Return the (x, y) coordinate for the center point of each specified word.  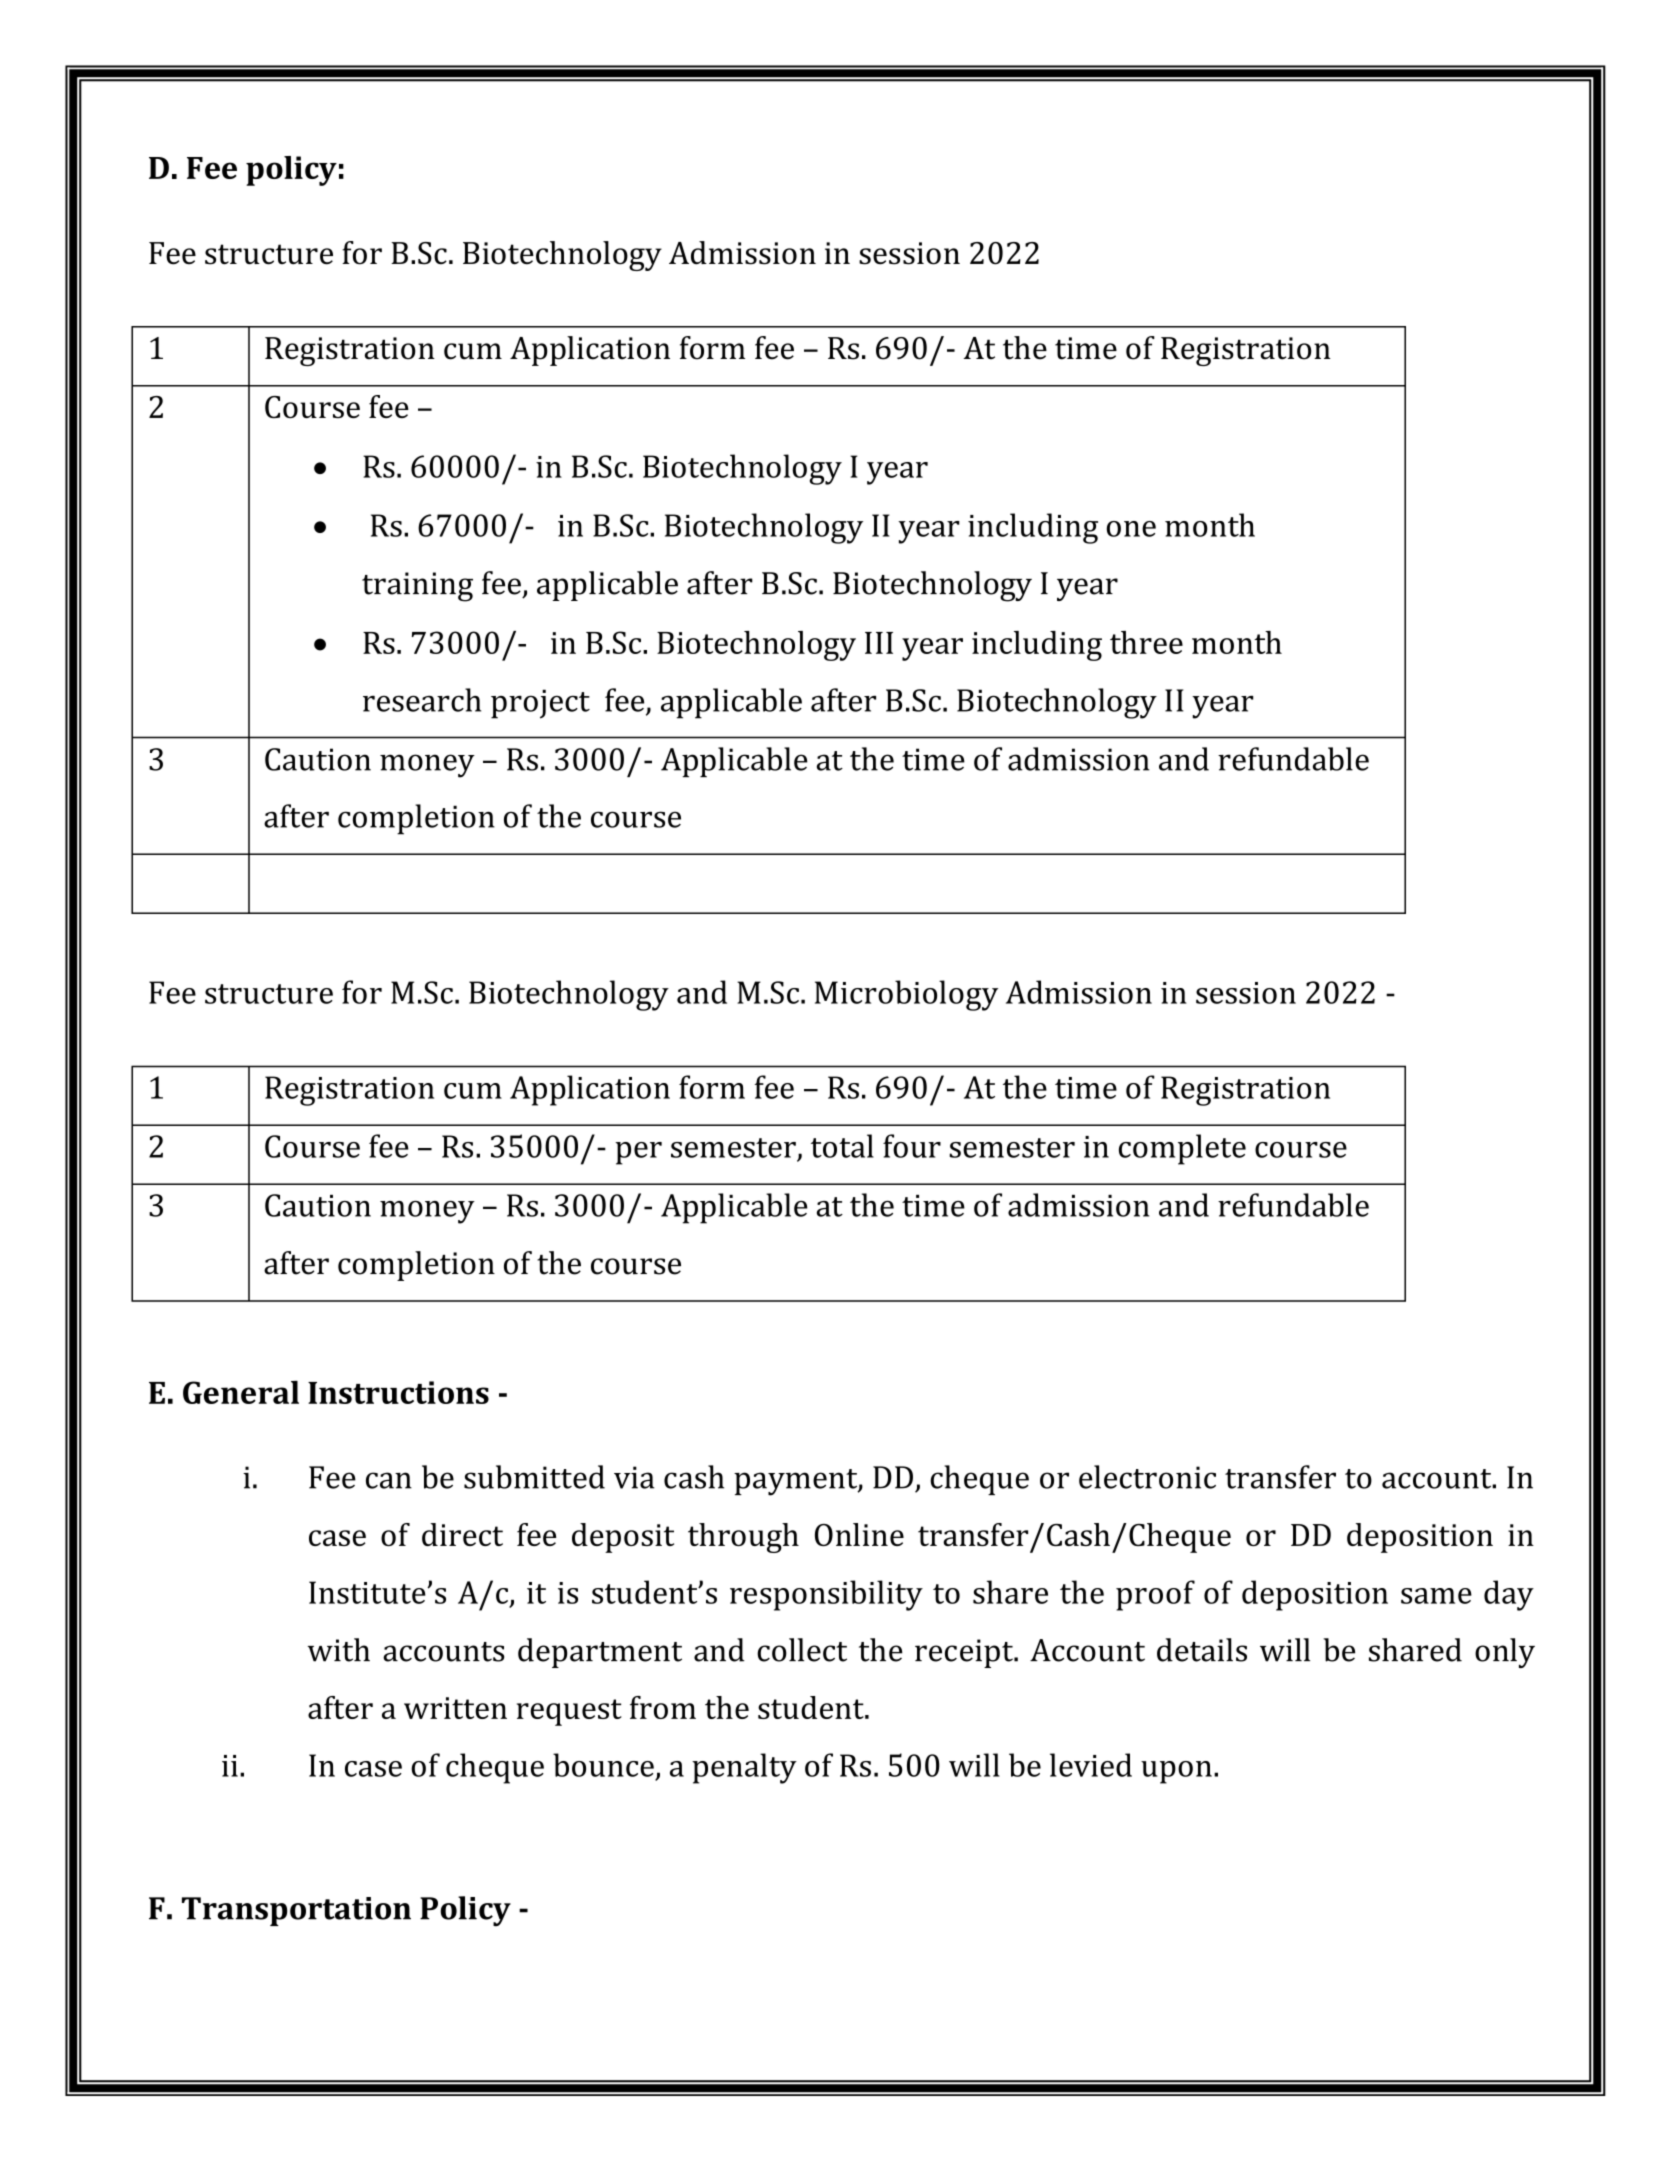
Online (859, 1534)
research (422, 700)
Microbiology (906, 995)
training (417, 587)
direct (462, 1534)
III (879, 643)
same (1436, 1596)
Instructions (398, 1392)
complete (1182, 1149)
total (842, 1146)
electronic (1147, 1477)
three (1146, 642)
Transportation (296, 1911)
